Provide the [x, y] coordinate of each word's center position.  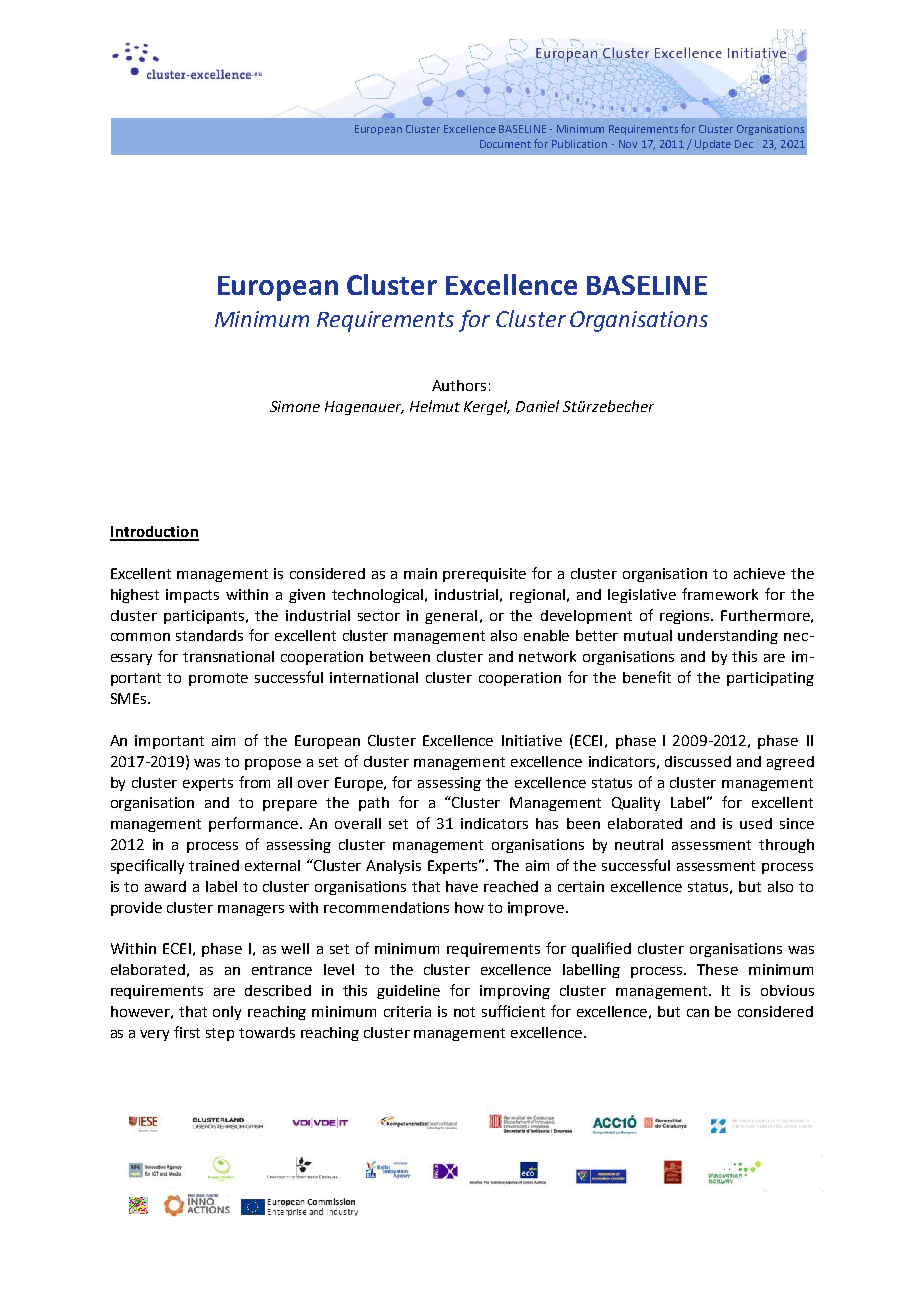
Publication [579, 144]
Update [713, 145]
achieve [759, 573]
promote [218, 679]
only [227, 1013]
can [698, 1013]
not [464, 1012]
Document [505, 144]
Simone [295, 406]
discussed [698, 761]
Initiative [532, 740]
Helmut [435, 406]
